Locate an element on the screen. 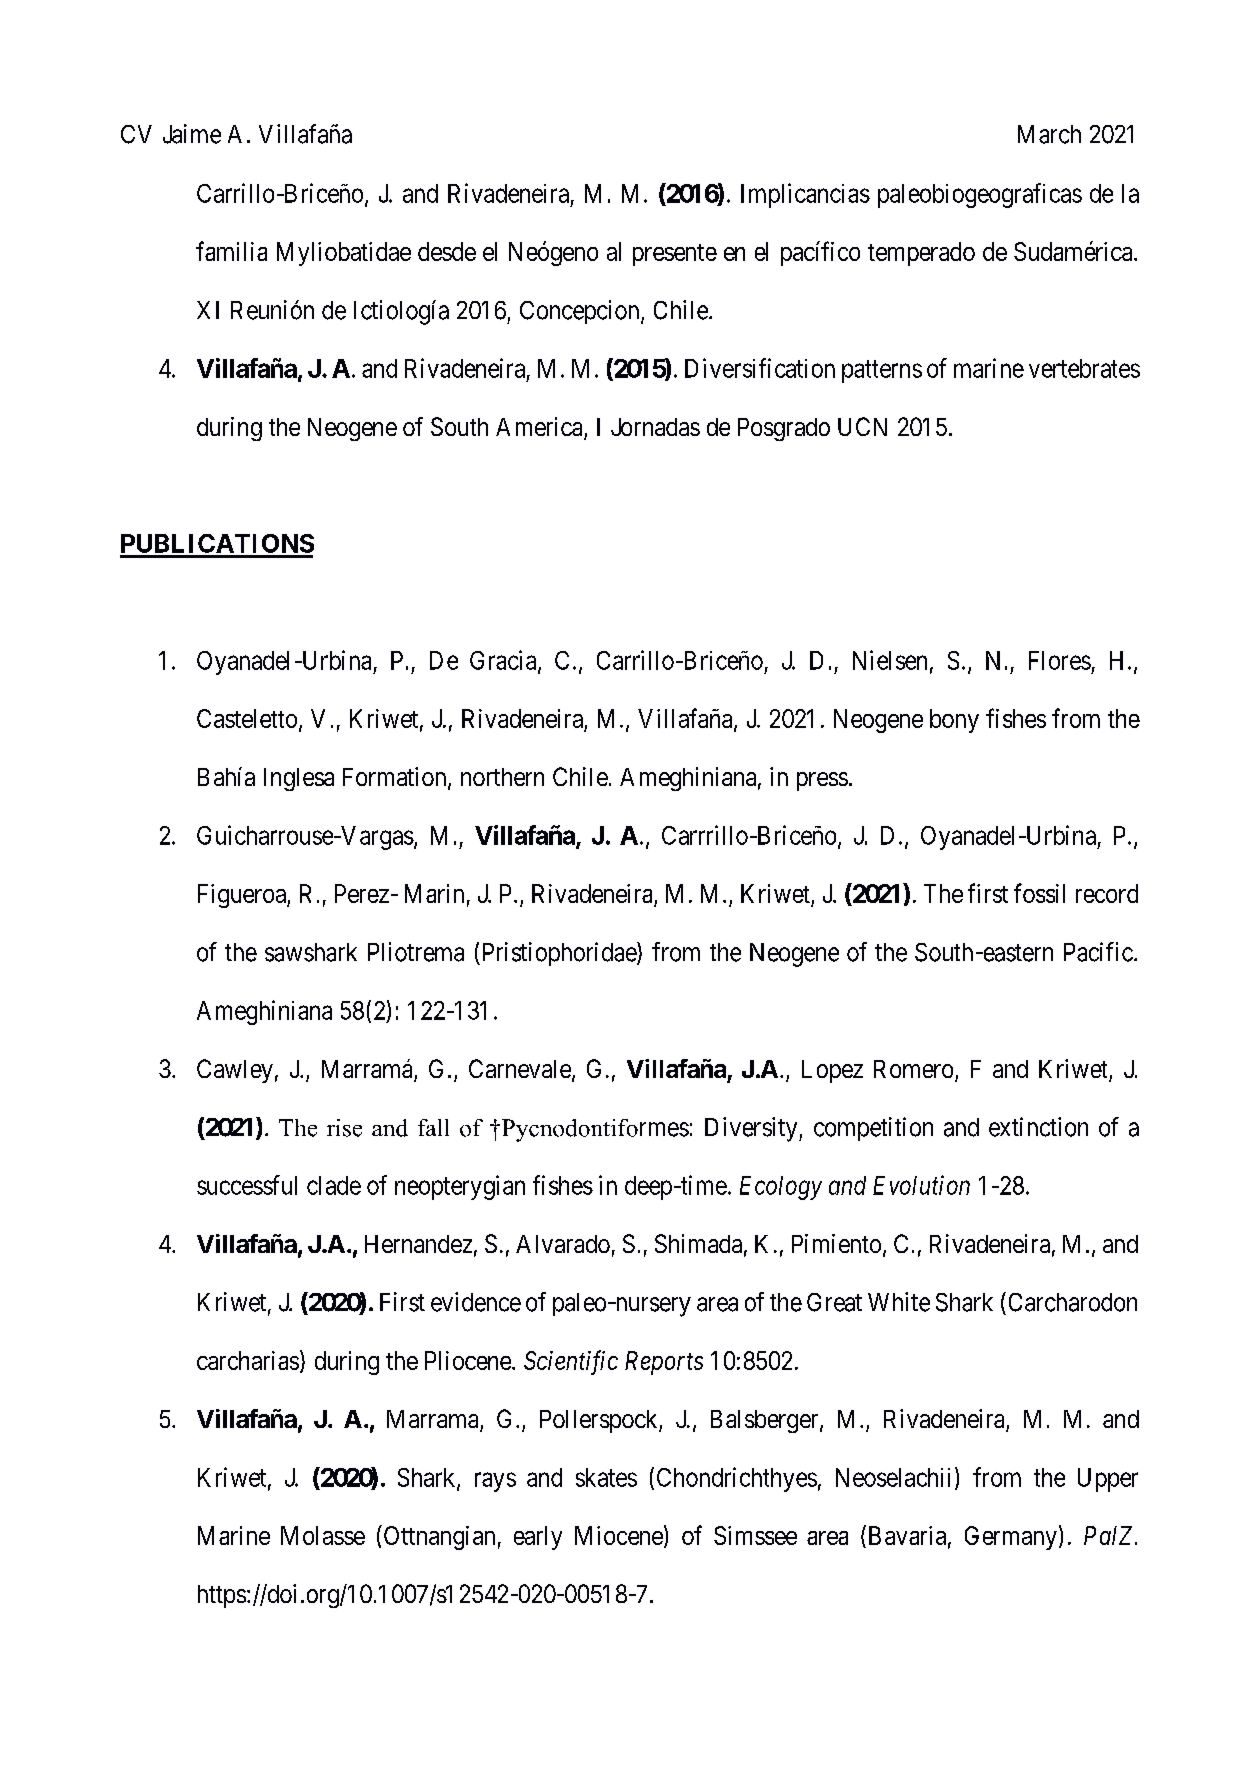  bony is located at coordinates (954, 721).
